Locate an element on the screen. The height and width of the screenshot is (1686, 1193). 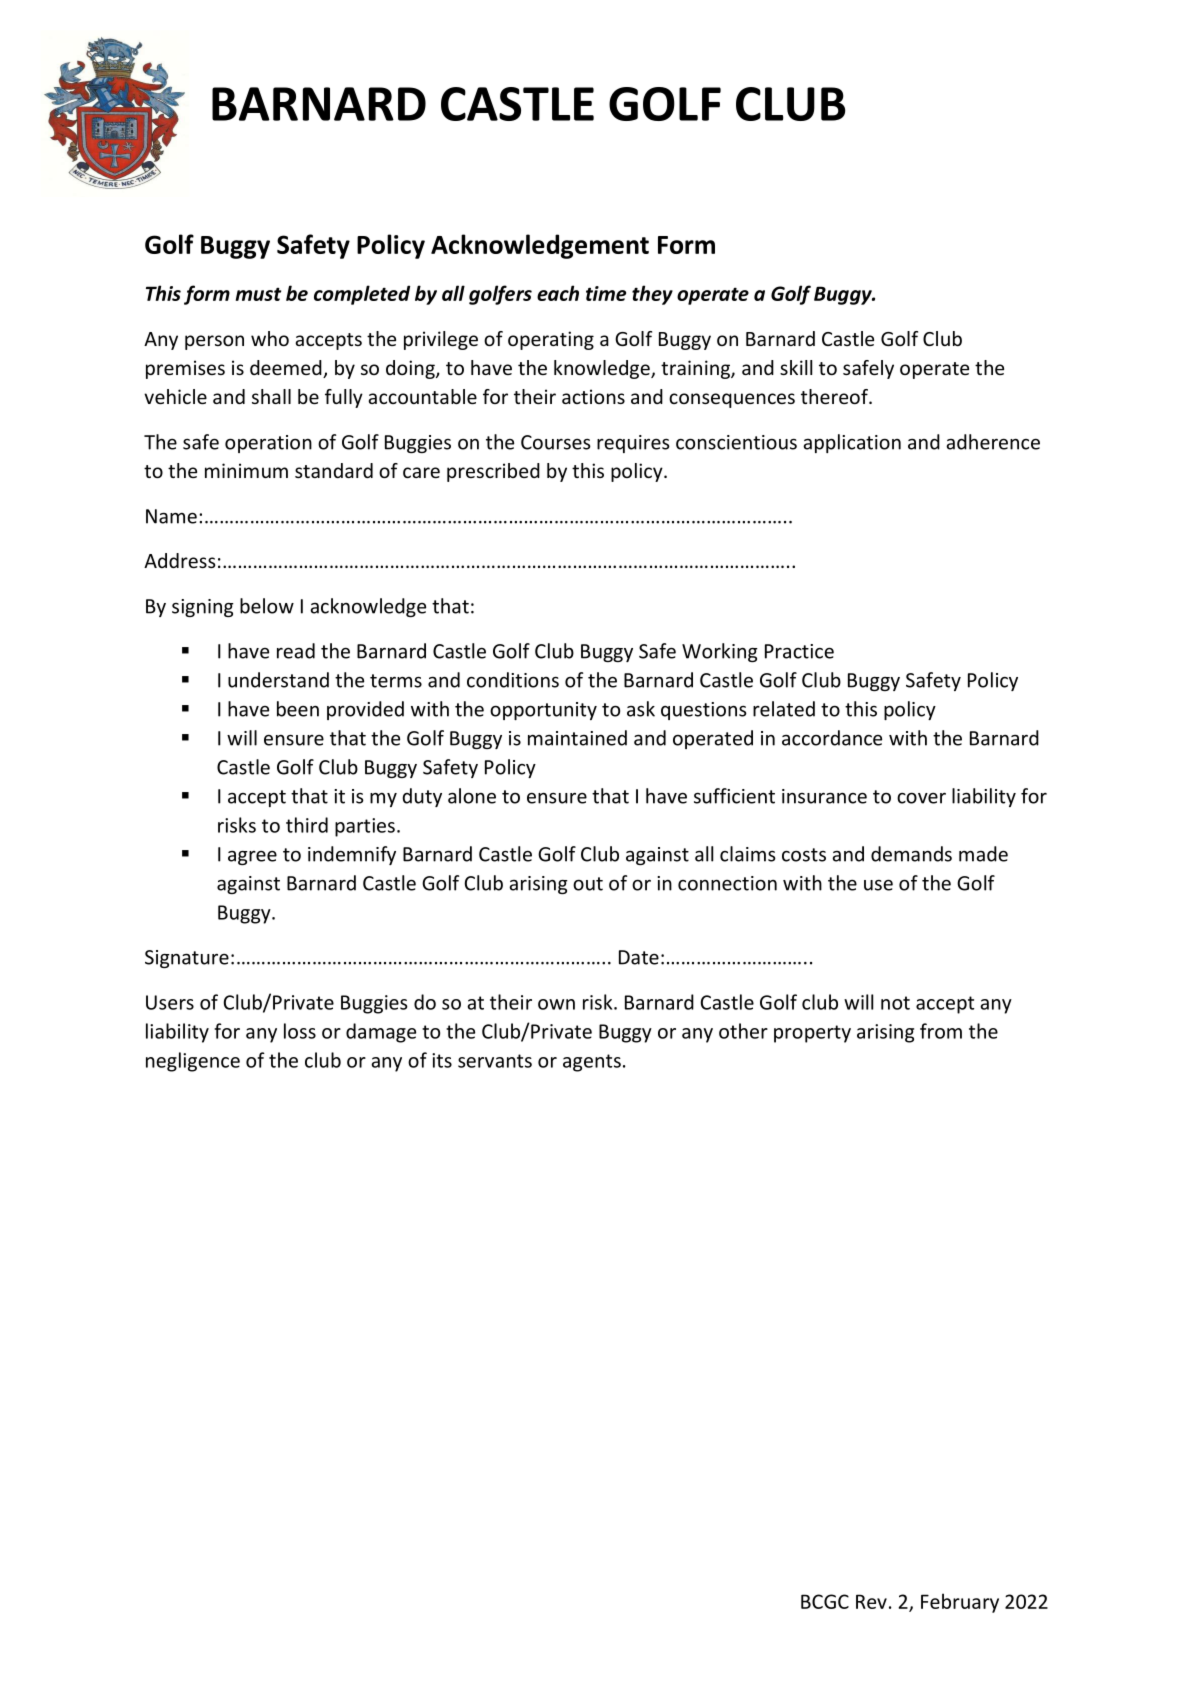
agents is located at coordinates (592, 1063).
